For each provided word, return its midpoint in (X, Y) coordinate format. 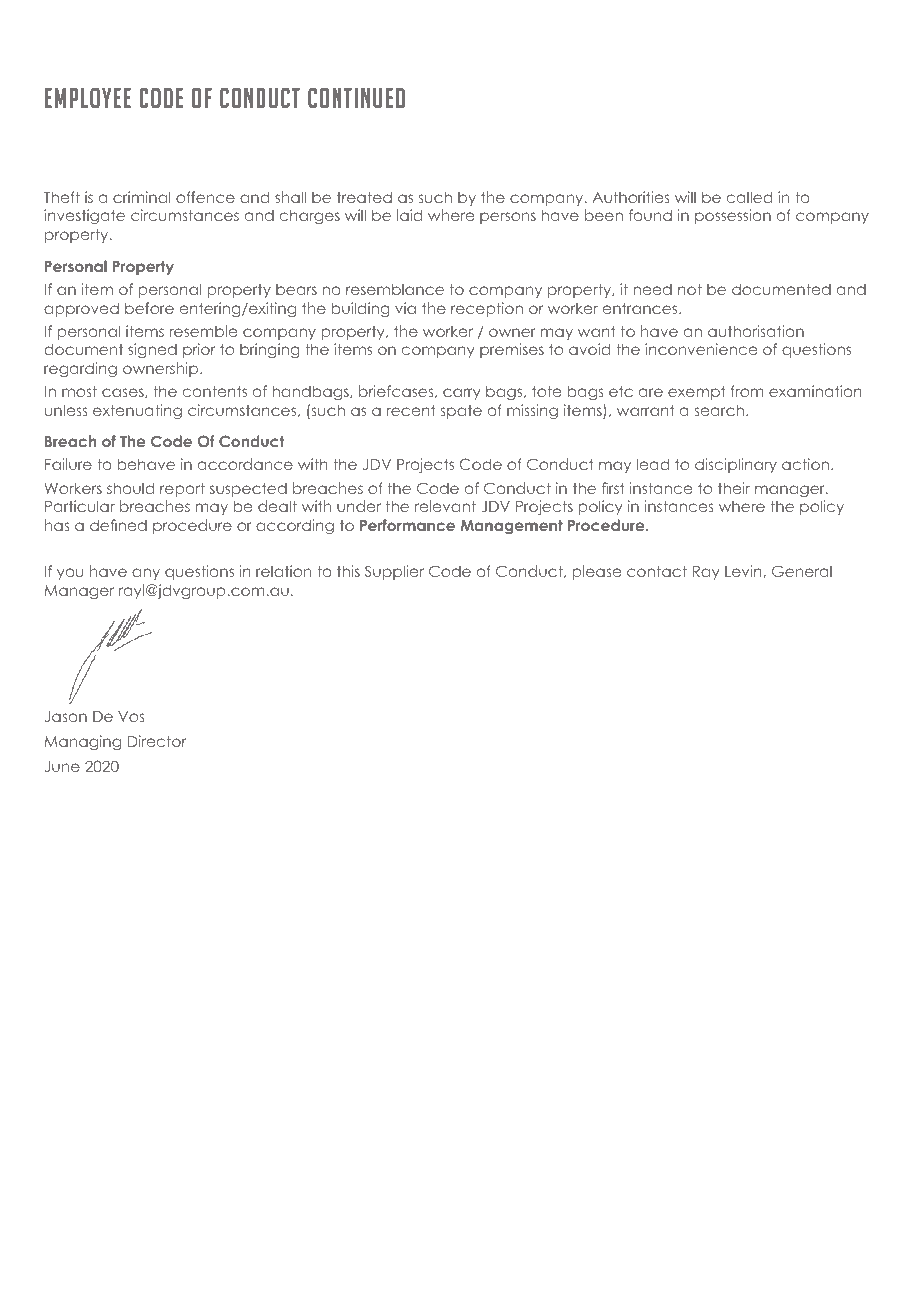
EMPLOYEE (88, 98)
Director (157, 741)
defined (118, 525)
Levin (744, 571)
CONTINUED (356, 98)
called (749, 197)
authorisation (756, 331)
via (405, 308)
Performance (407, 525)
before (149, 308)
